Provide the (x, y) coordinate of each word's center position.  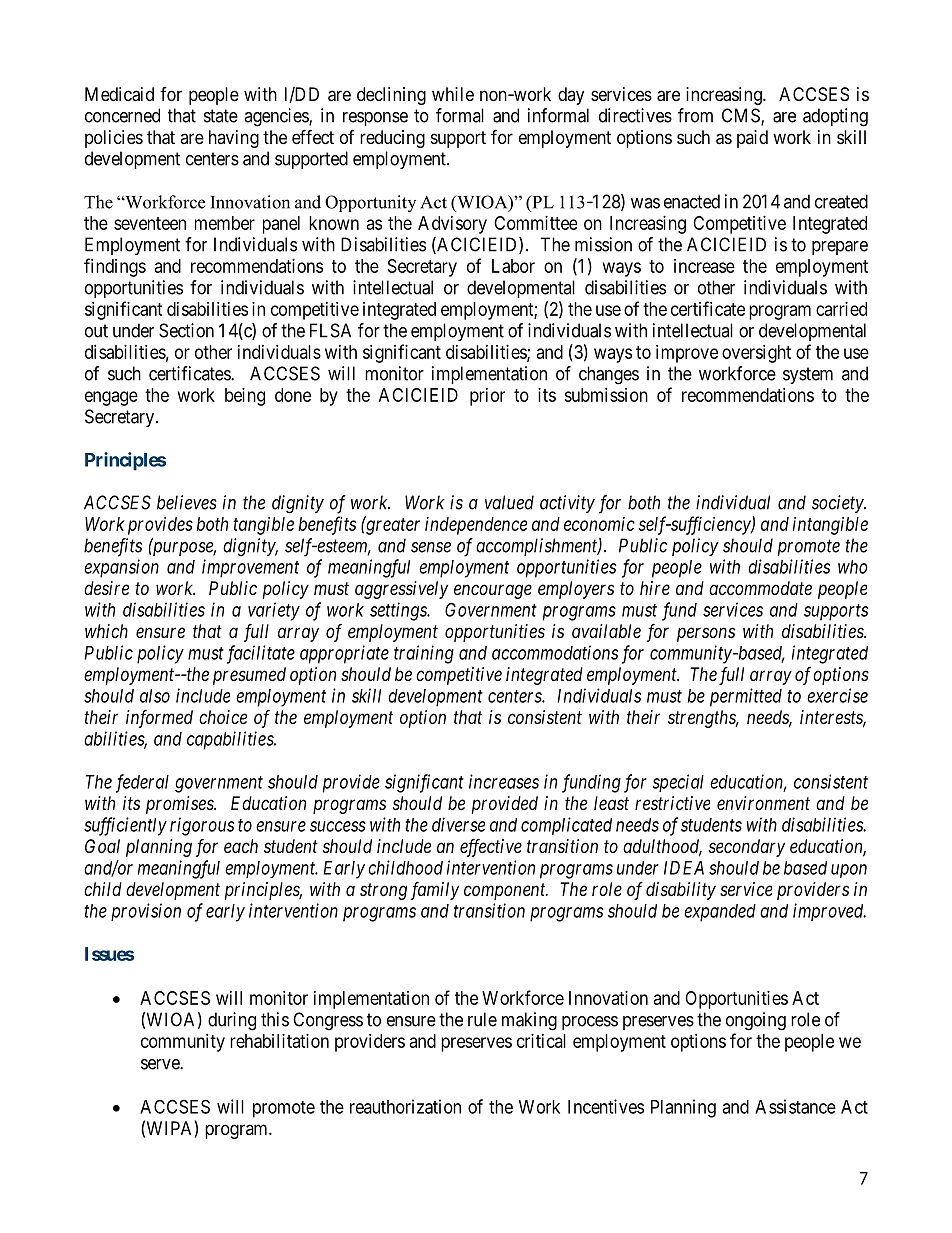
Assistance (795, 1106)
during (232, 1021)
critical (541, 1041)
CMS (742, 116)
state (221, 116)
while (453, 94)
